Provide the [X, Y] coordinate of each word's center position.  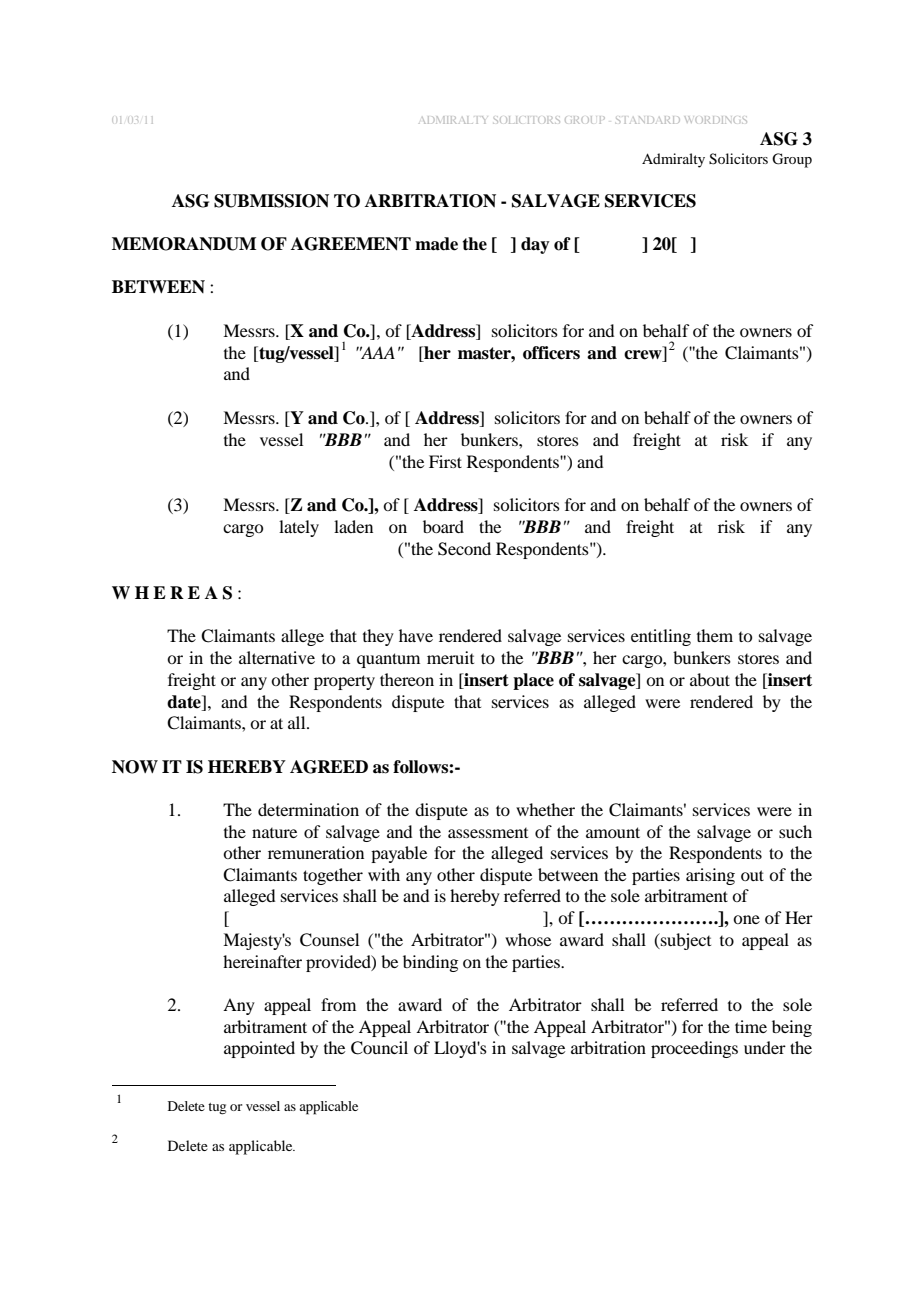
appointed [259, 1049]
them [715, 635]
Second [464, 549]
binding [430, 963]
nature [274, 833]
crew [643, 355]
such [795, 831]
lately [299, 528]
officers [551, 353]
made [436, 244]
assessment [488, 833]
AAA [377, 352]
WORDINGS [715, 120]
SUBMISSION [271, 201]
